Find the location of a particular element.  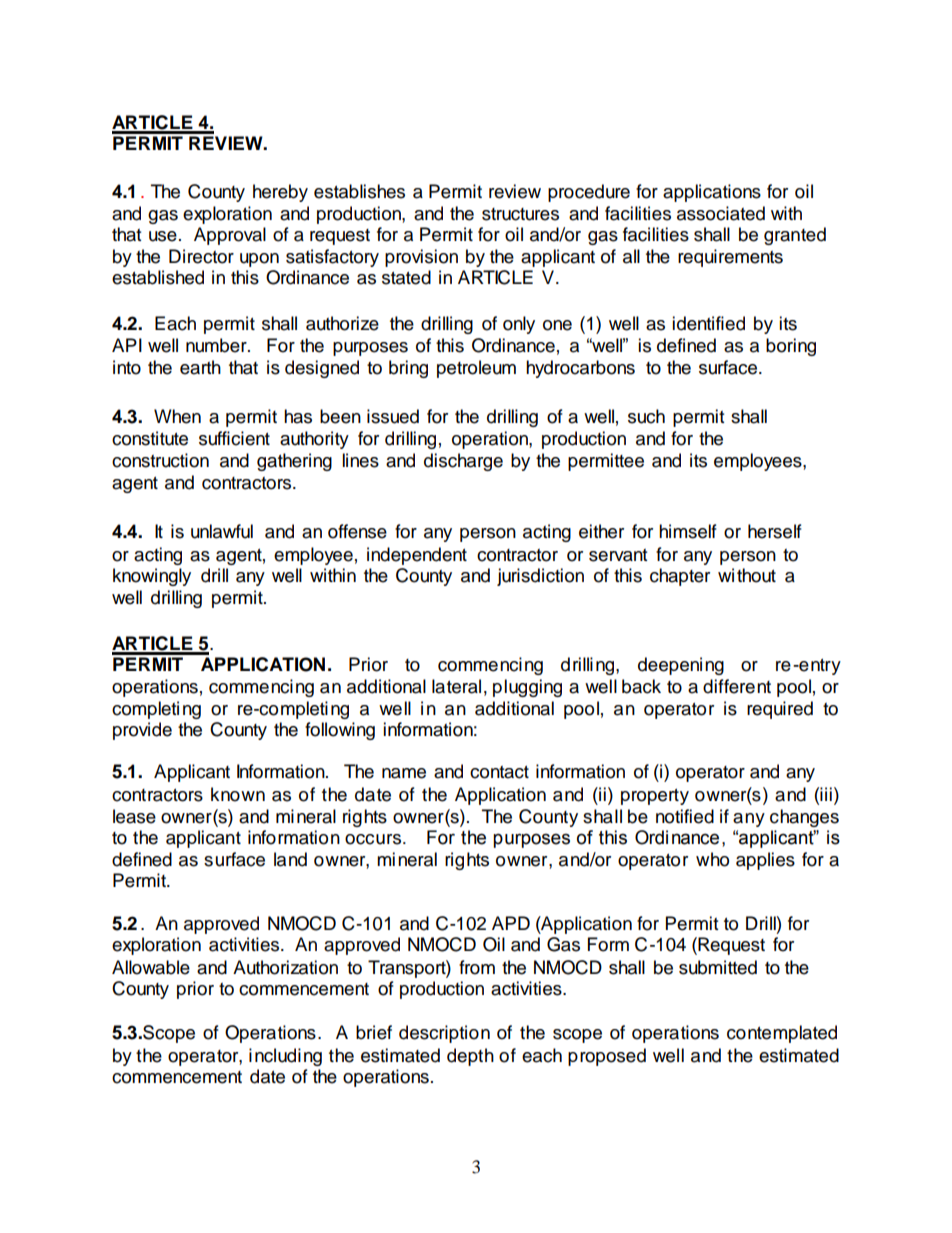

discharge is located at coordinates (463, 462).
